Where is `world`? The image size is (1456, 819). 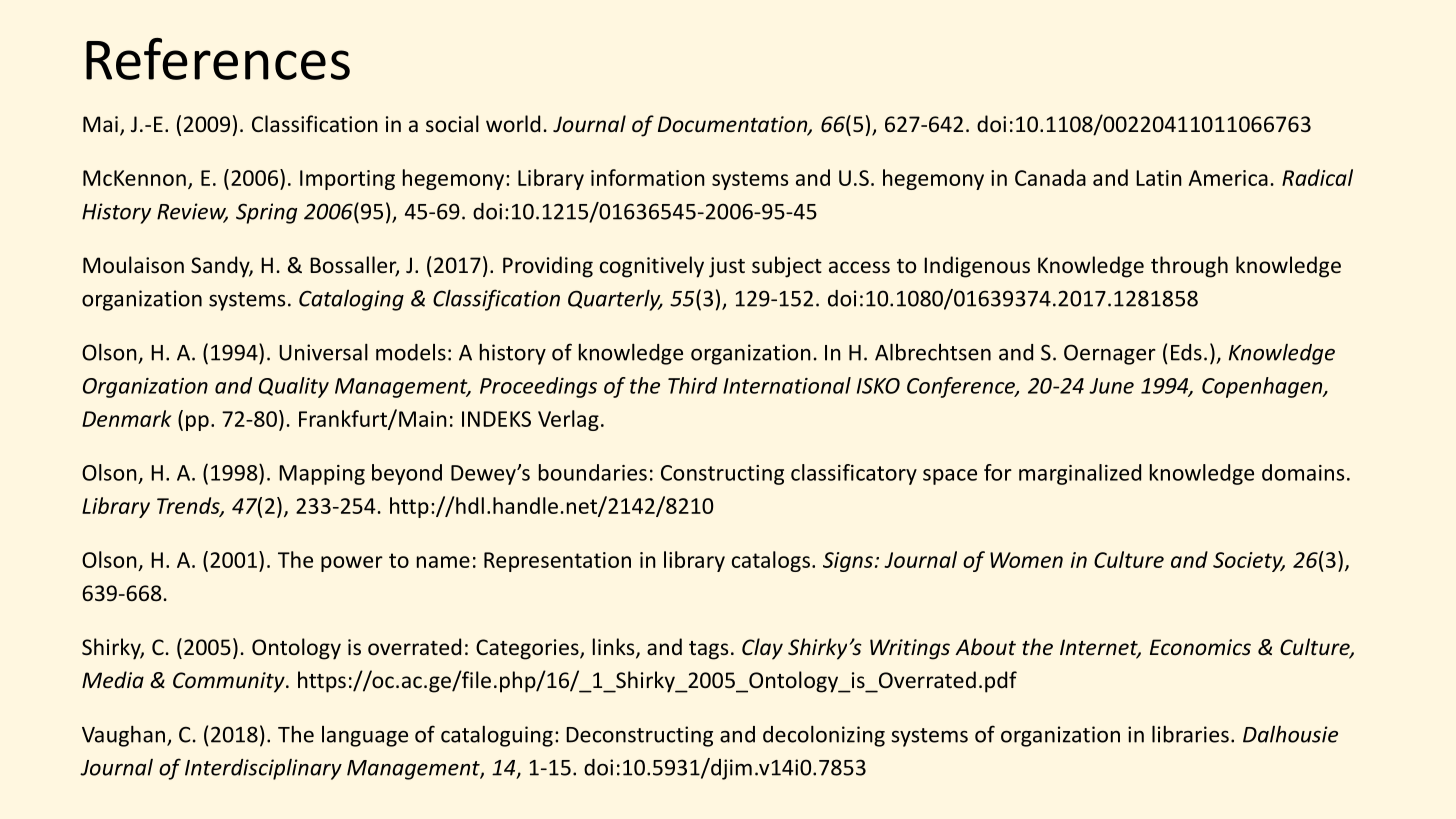
world is located at coordinates (513, 123).
